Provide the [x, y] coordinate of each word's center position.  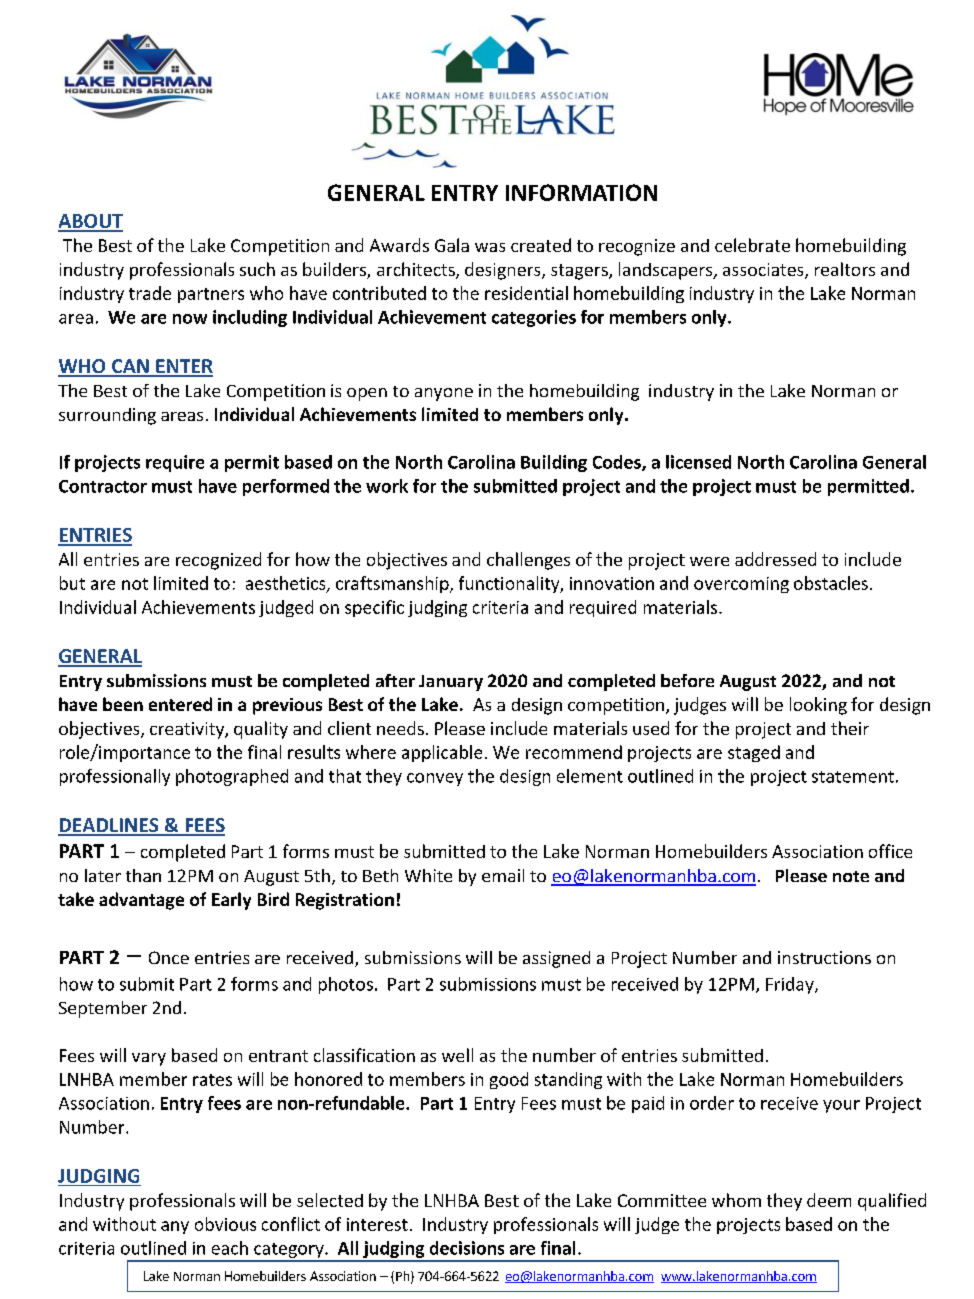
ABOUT [90, 222]
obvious [225, 1224]
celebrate [752, 245]
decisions [467, 1248]
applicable [442, 753]
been [123, 704]
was [490, 247]
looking [818, 706]
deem [829, 1200]
